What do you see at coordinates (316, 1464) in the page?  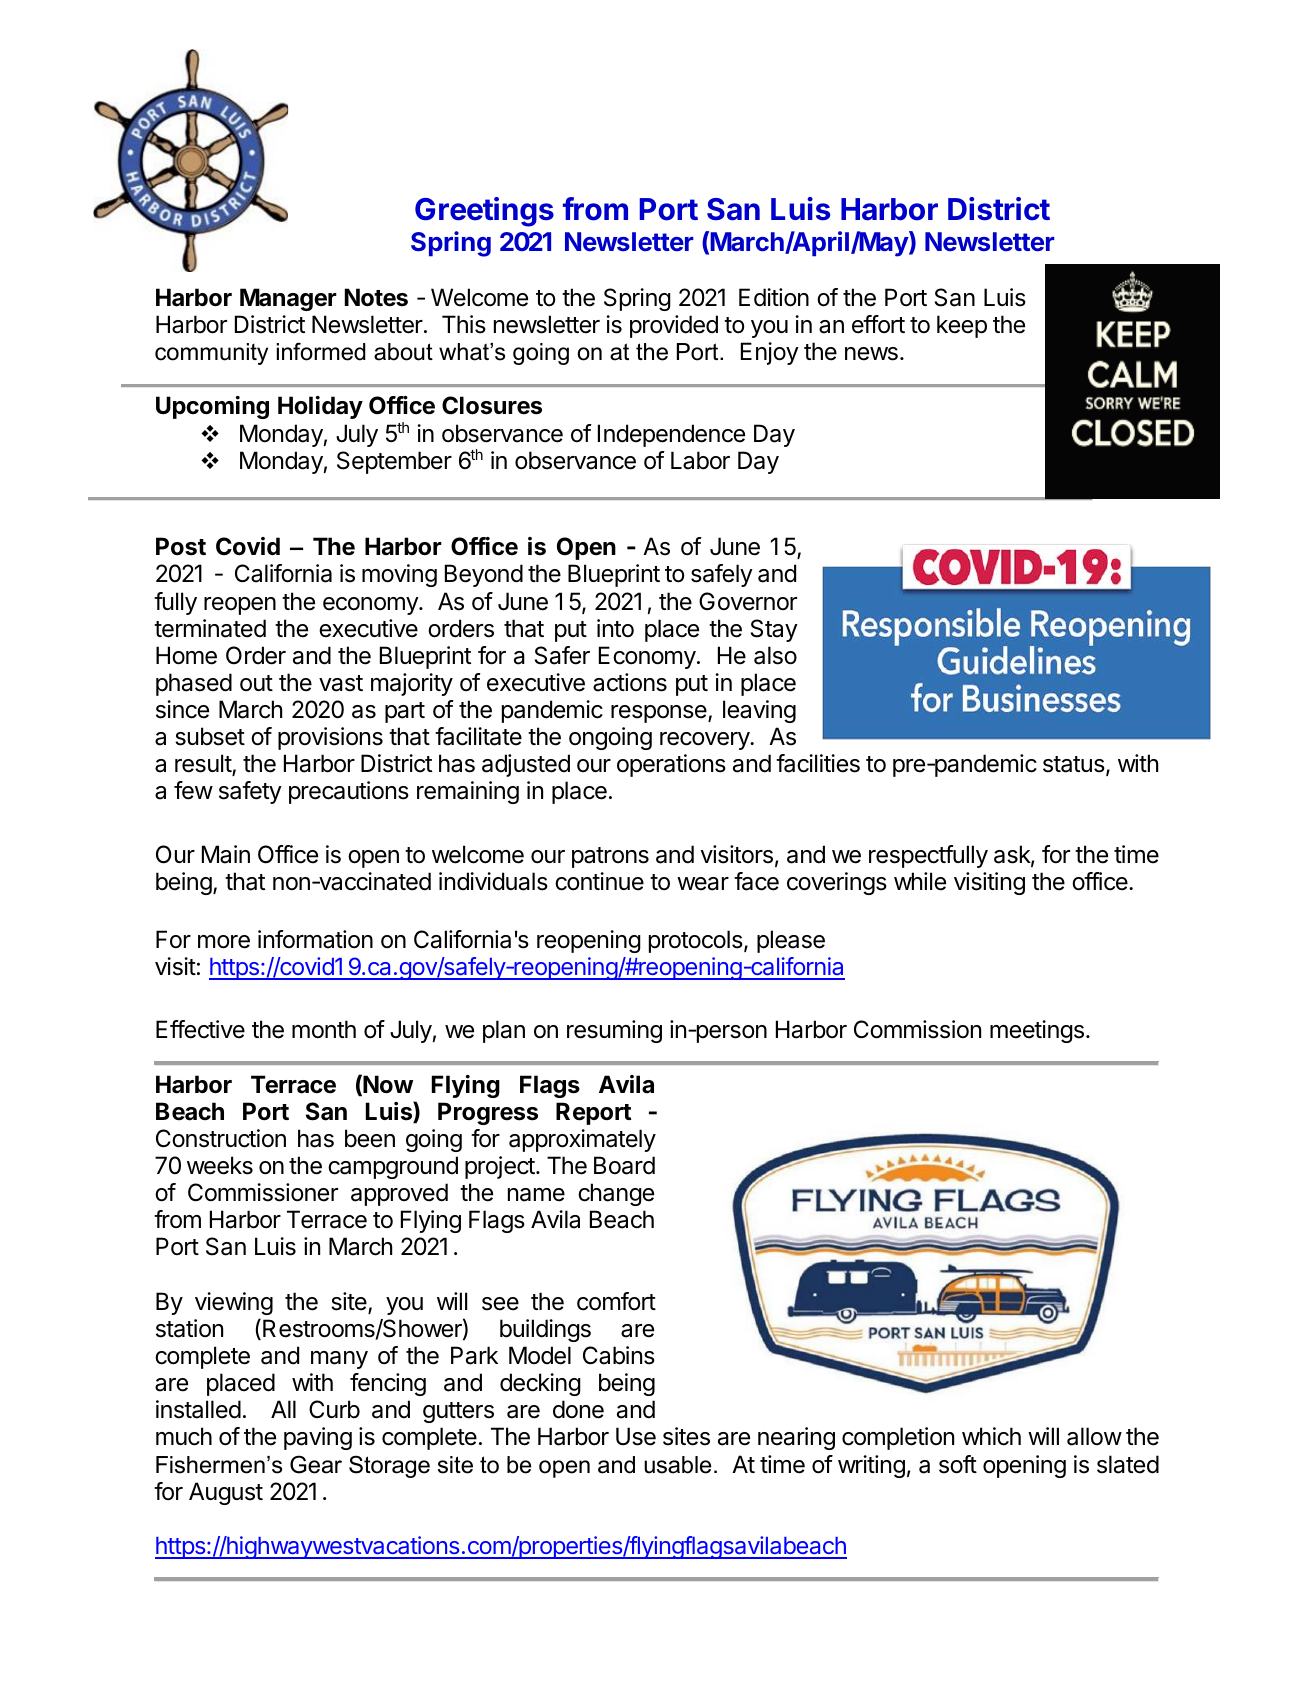 I see `Gear` at bounding box center [316, 1464].
